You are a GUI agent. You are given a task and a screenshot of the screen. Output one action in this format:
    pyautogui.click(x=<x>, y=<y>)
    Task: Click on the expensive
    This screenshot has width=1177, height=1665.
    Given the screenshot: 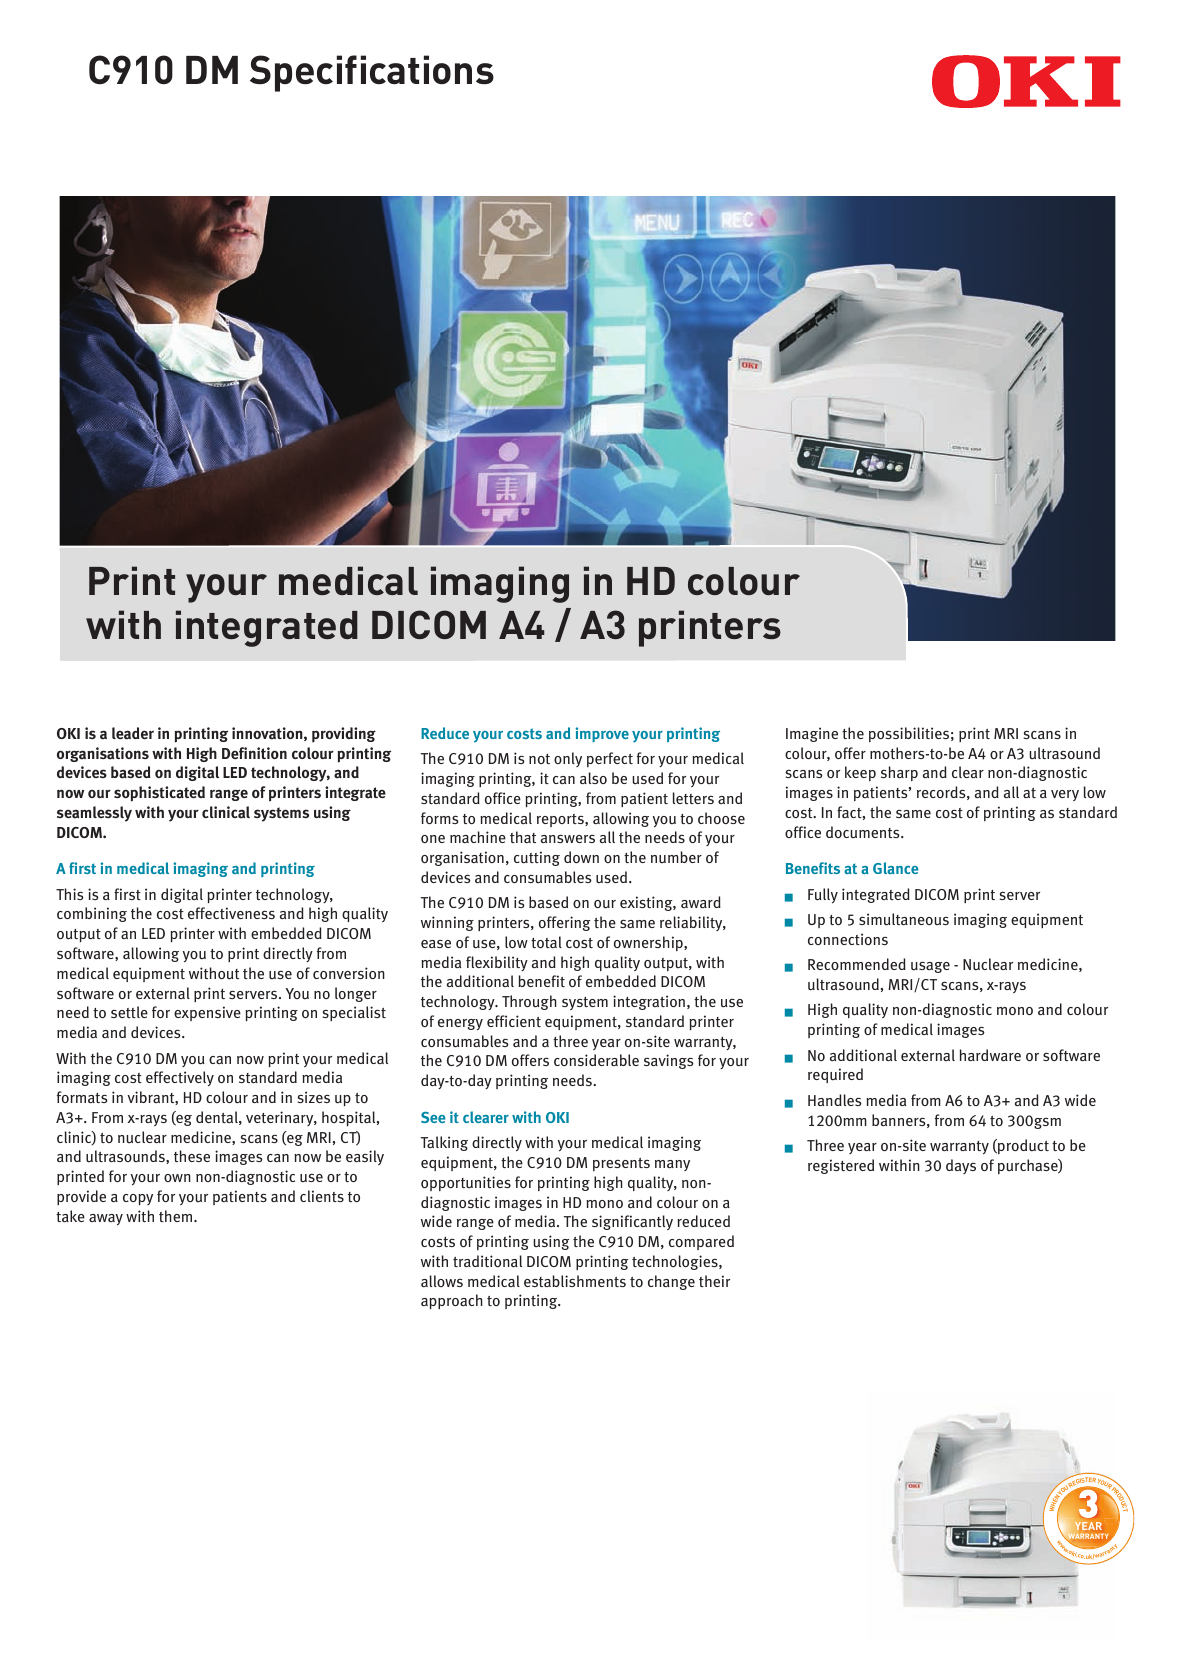 What is the action you would take?
    pyautogui.click(x=207, y=1013)
